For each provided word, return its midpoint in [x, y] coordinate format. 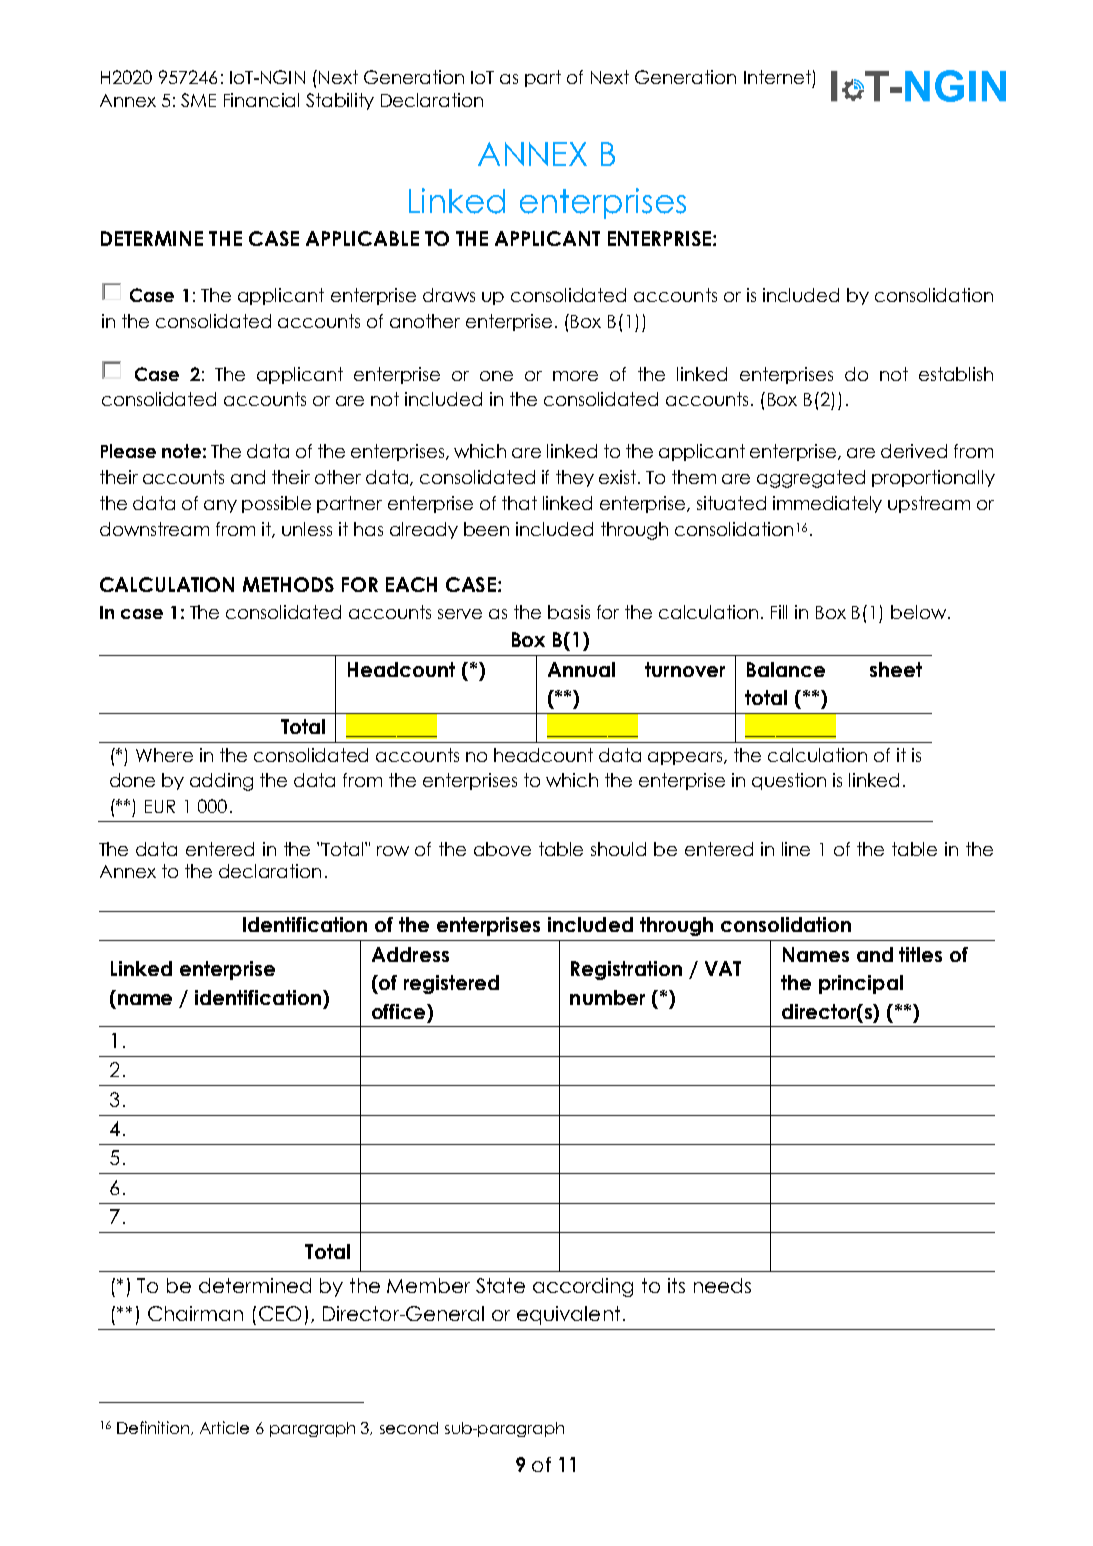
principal [861, 984]
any [220, 506]
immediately [827, 504]
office [398, 1011]
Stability [340, 101]
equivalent [568, 1315]
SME [198, 100]
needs [722, 1285]
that [519, 503]
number [607, 997]
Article [224, 1427]
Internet [777, 77]
